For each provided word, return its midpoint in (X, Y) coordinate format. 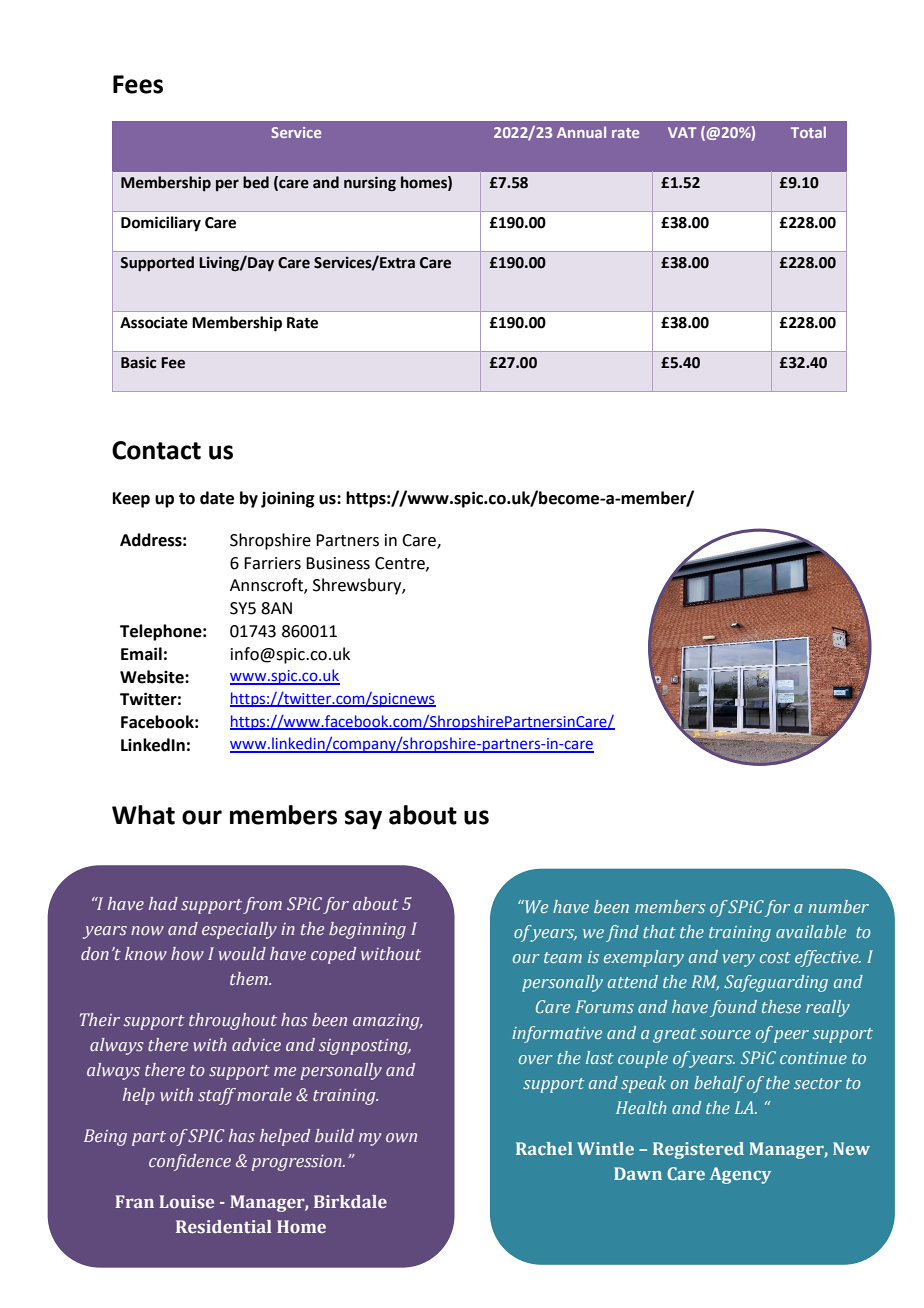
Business (338, 563)
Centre (401, 564)
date (217, 498)
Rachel (544, 1148)
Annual (581, 132)
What (143, 815)
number (838, 906)
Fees (138, 84)
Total (808, 132)
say (363, 820)
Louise (186, 1202)
